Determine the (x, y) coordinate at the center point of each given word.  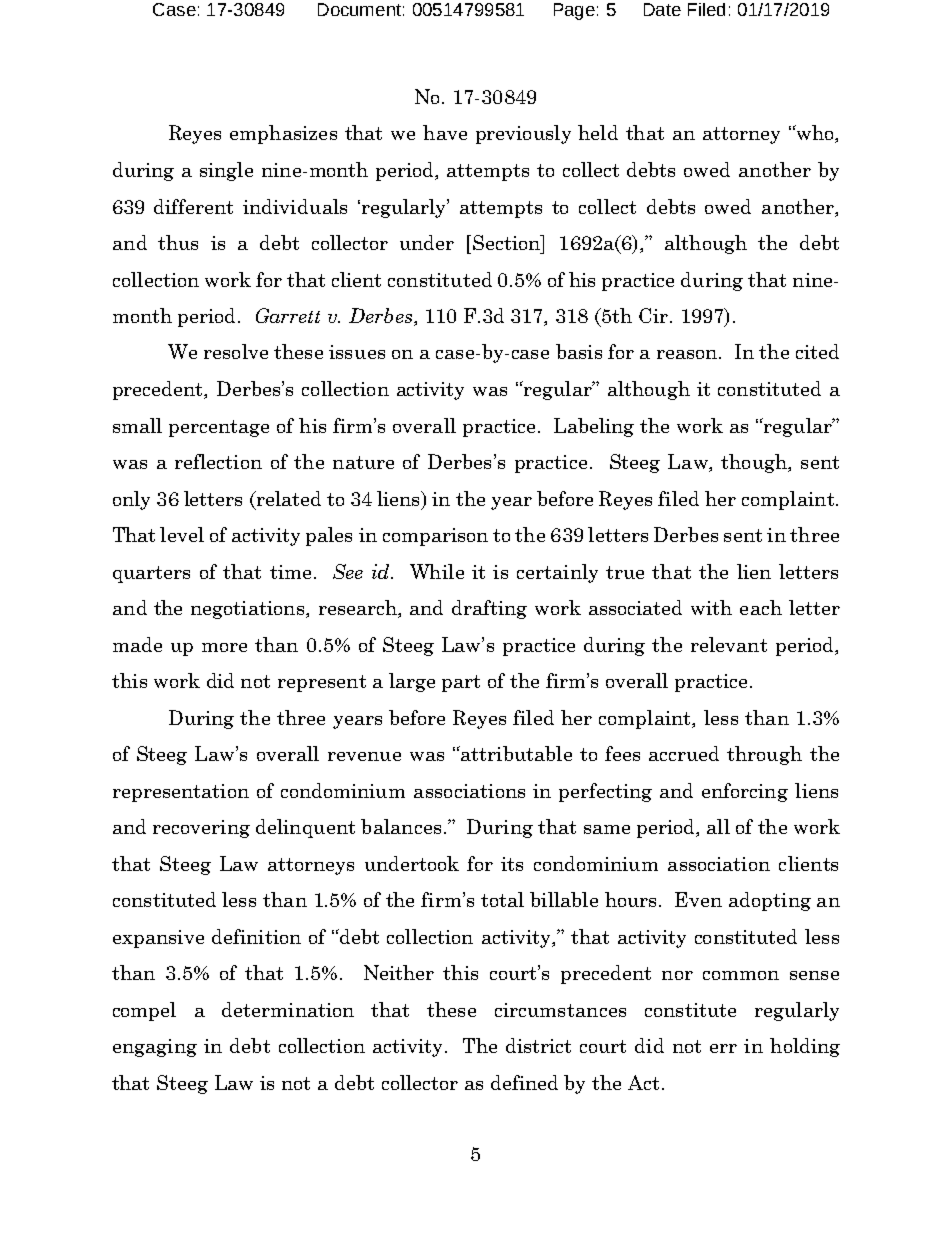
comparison (435, 537)
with (711, 607)
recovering (201, 829)
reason (688, 354)
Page (574, 11)
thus (178, 242)
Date (662, 9)
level (182, 534)
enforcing (745, 792)
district (538, 1045)
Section (508, 242)
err (723, 1048)
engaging (155, 1048)
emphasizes (283, 134)
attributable (515, 753)
